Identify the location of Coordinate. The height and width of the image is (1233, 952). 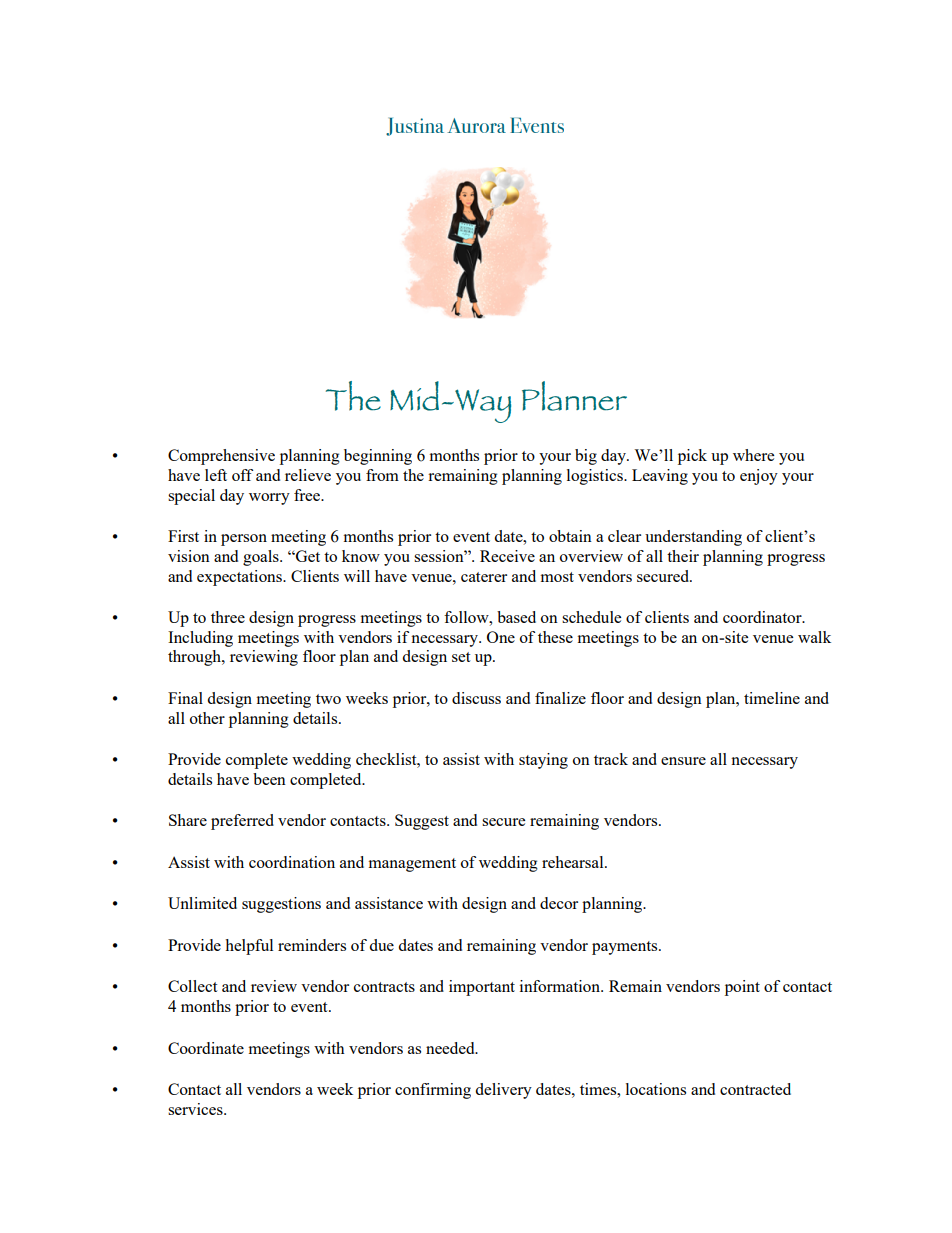
(206, 1048).
